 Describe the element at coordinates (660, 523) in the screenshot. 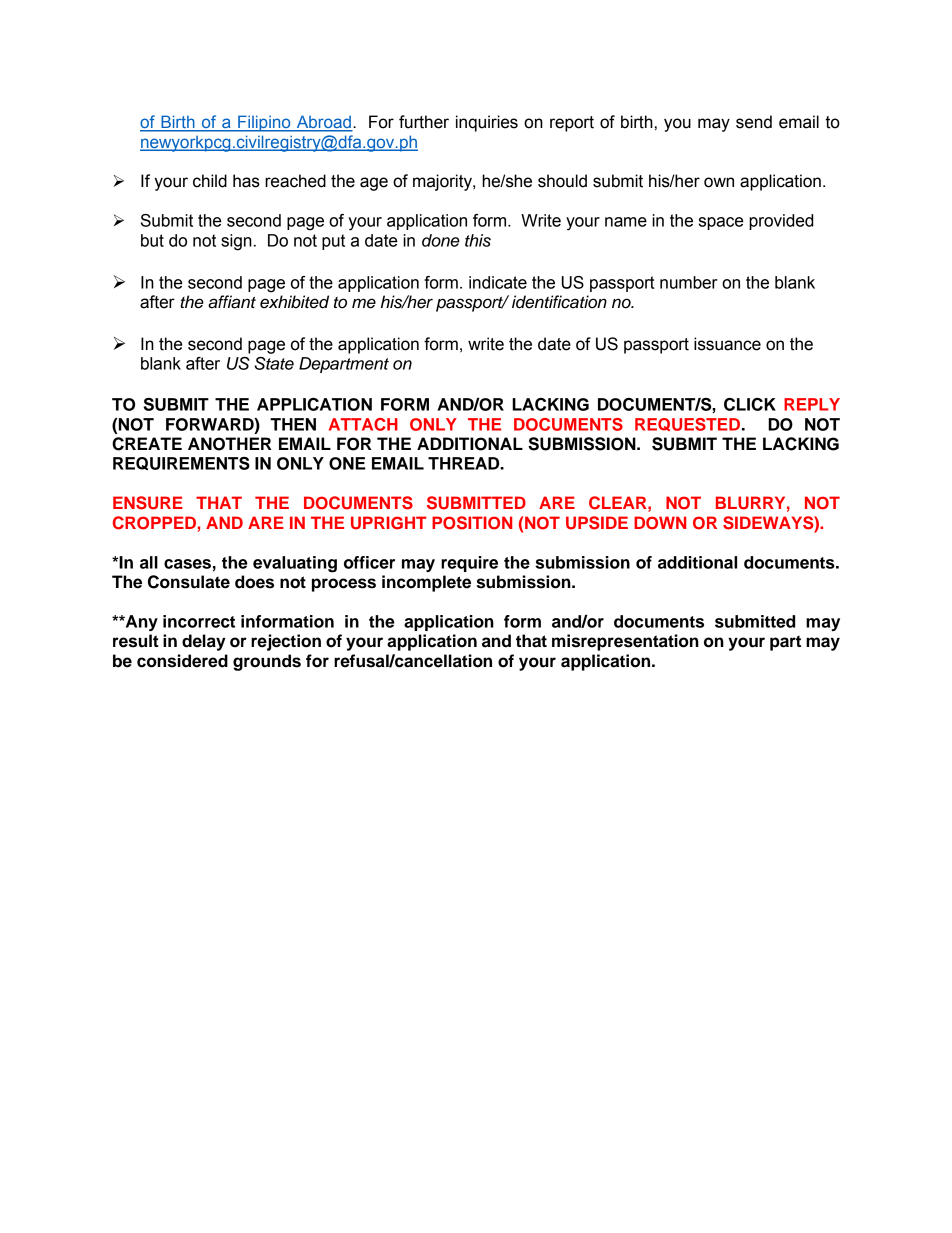

I see `DOWN` at that location.
